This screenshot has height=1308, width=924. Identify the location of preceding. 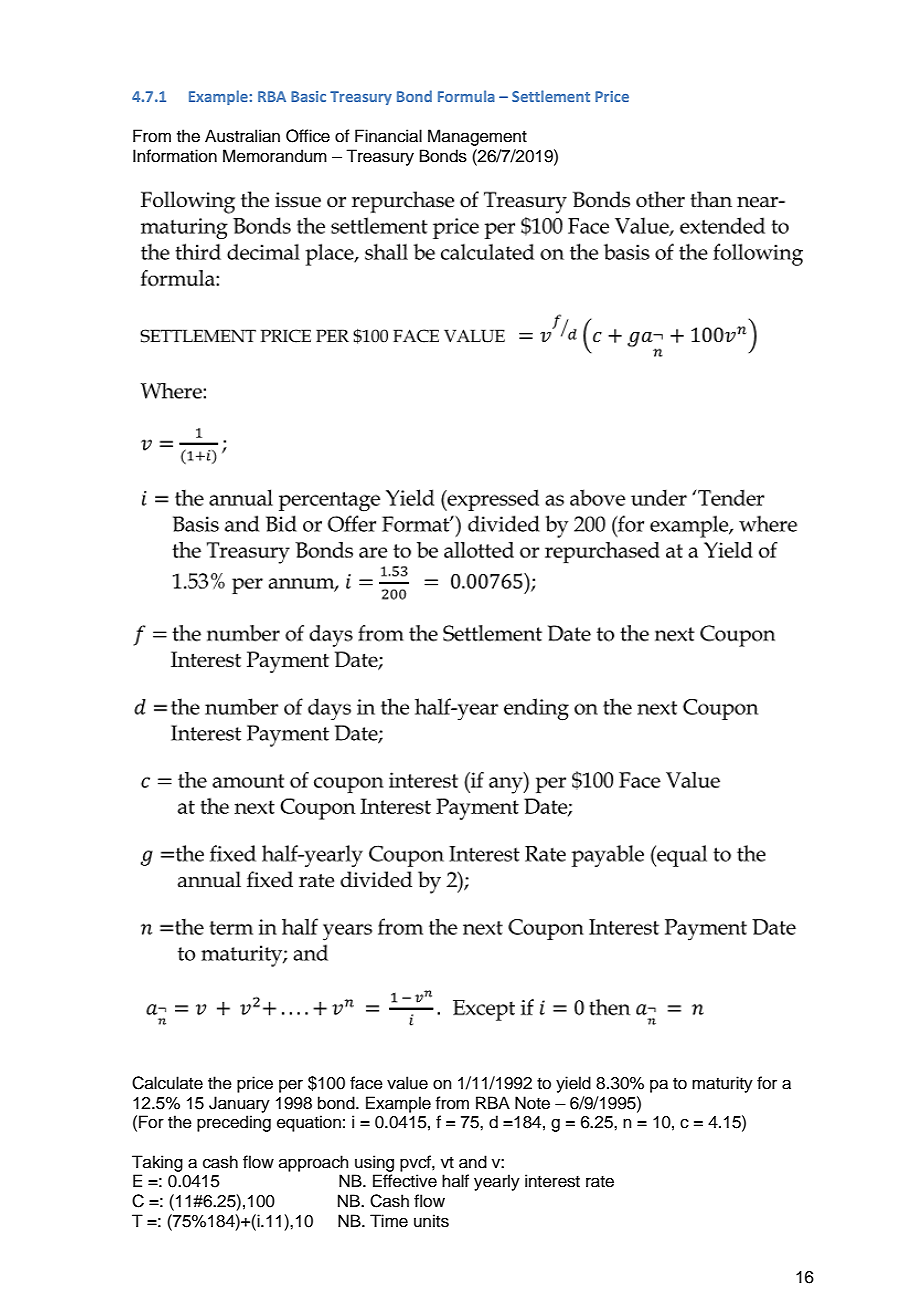
(234, 1123).
